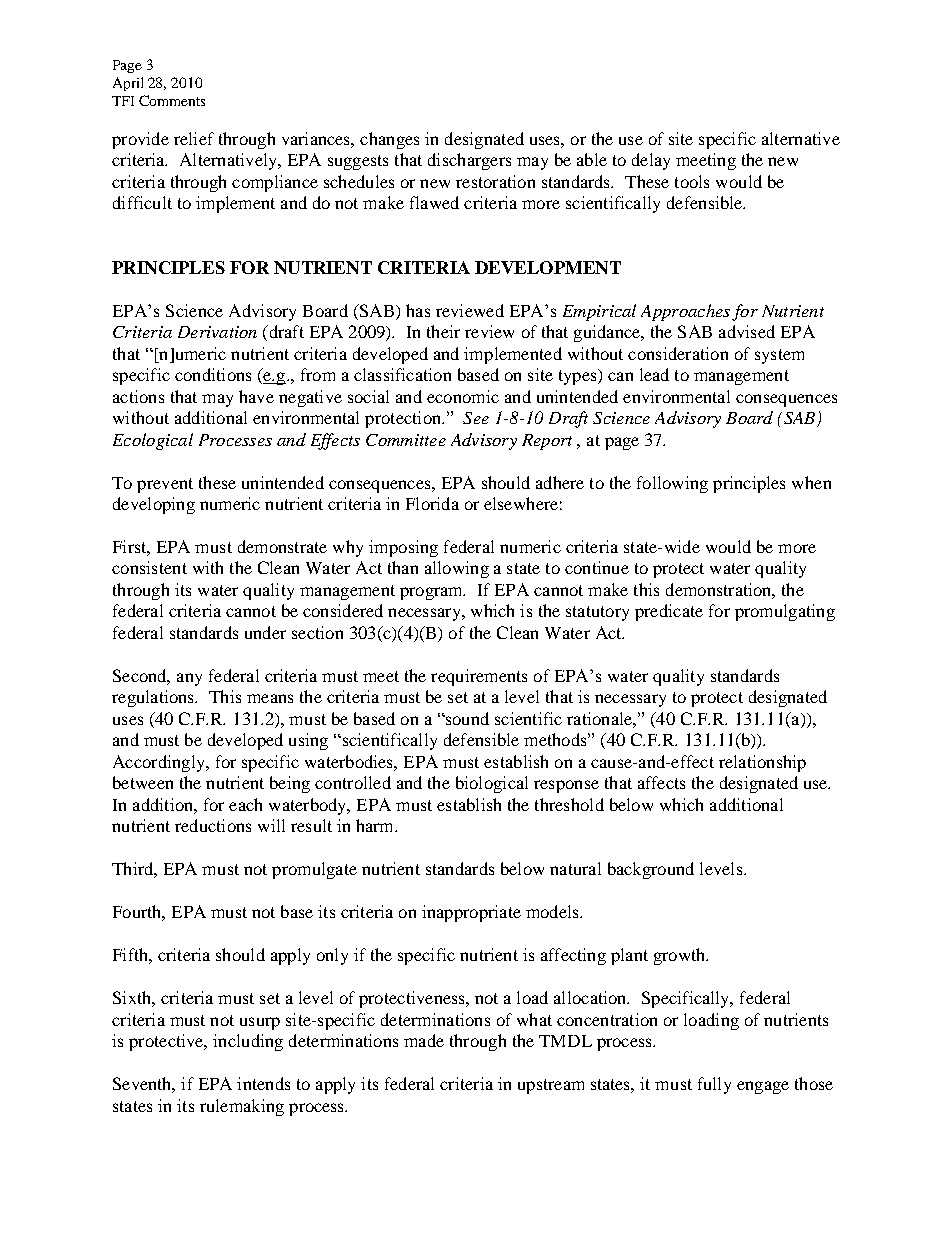 This document has height=1233, width=952. What do you see at coordinates (747, 331) in the document?
I see `advised` at bounding box center [747, 331].
